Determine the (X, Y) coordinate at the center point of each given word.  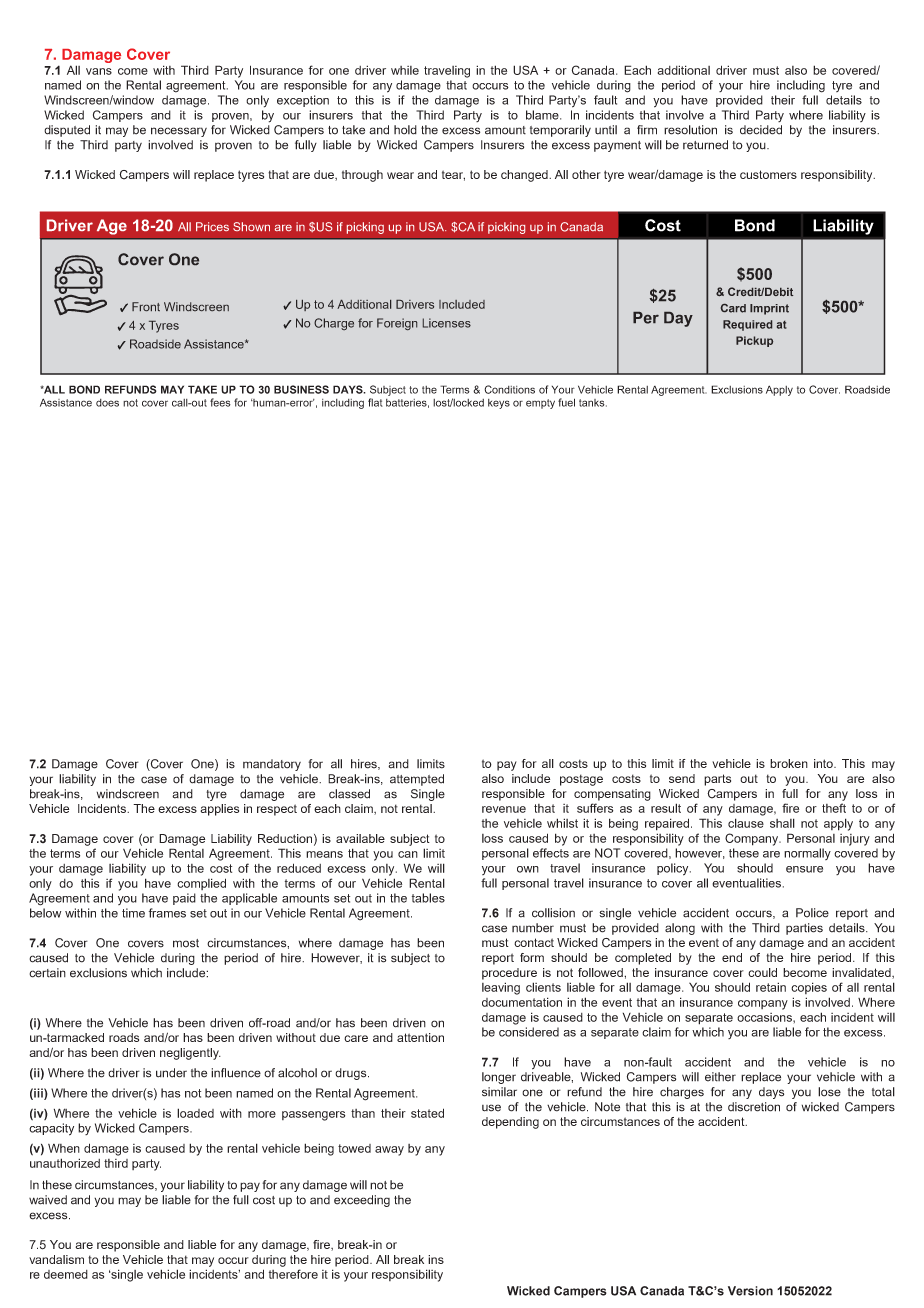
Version (750, 1291)
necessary (179, 132)
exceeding (362, 1201)
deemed (66, 1274)
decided (761, 130)
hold (405, 130)
